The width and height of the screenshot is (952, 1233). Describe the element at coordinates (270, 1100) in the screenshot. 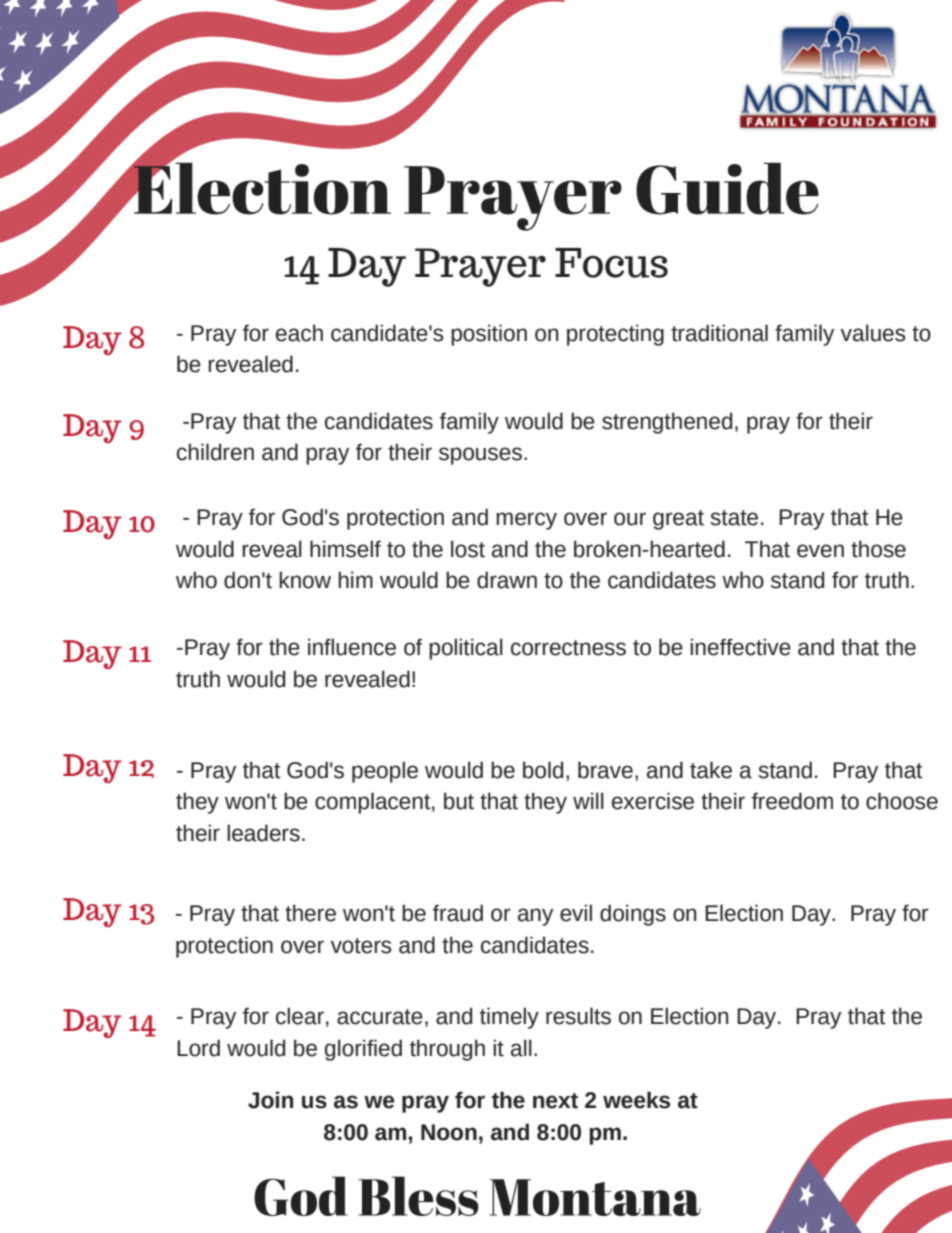

I see `Join` at that location.
